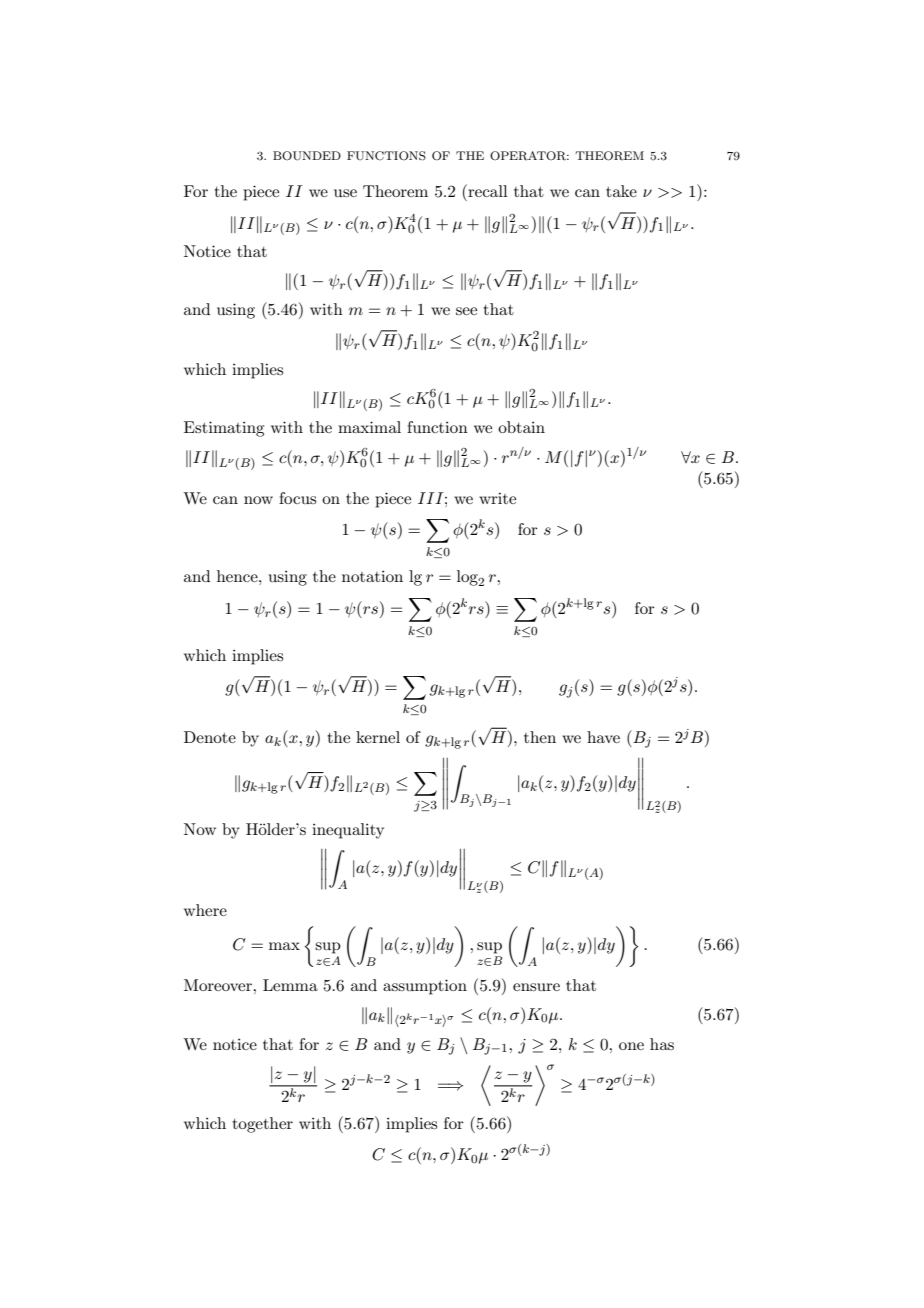 The width and height of the image is (924, 1308). Describe the element at coordinates (631, 1046) in the image. I see `one` at that location.
